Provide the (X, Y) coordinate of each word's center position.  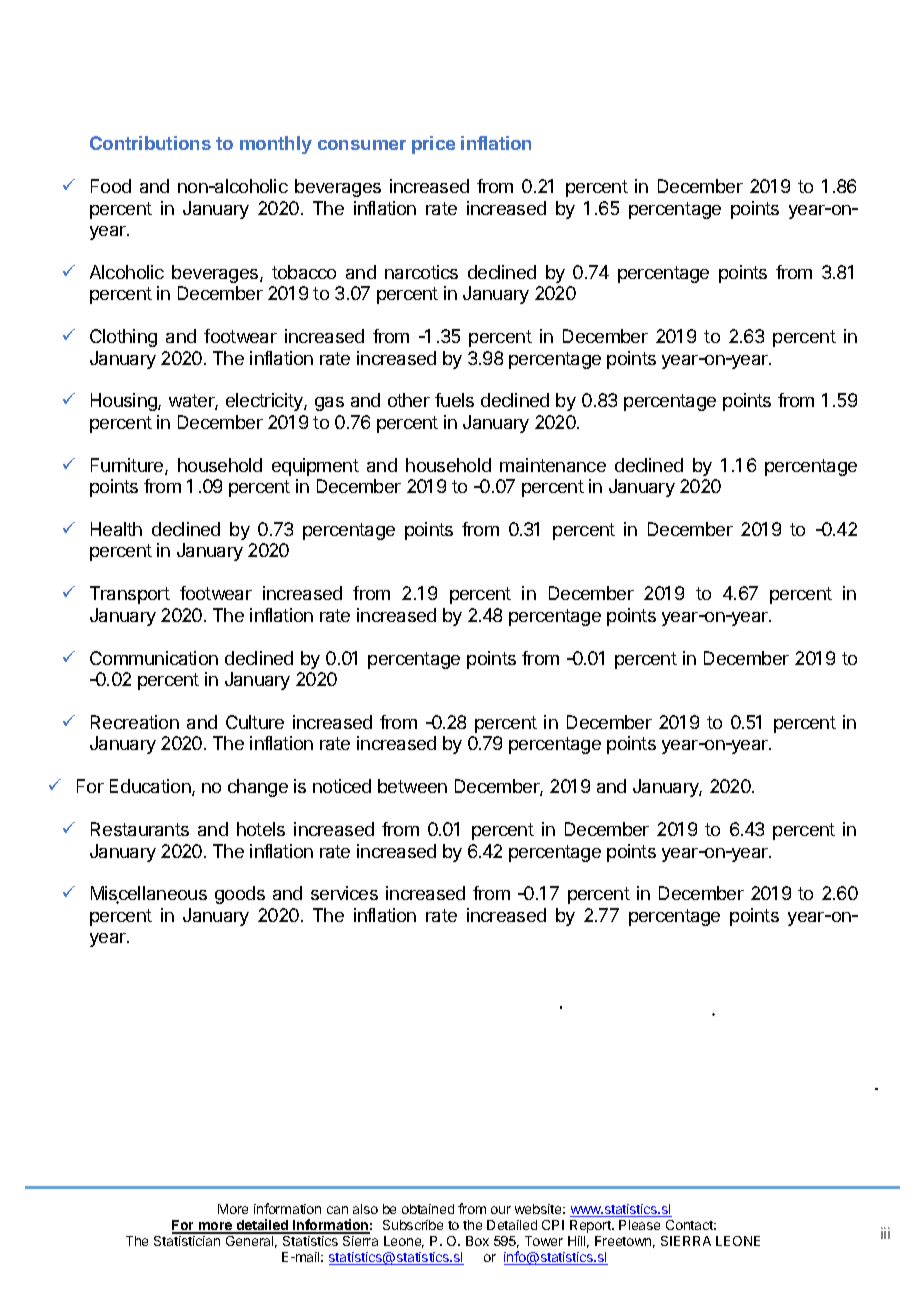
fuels (454, 400)
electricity (265, 402)
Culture (255, 722)
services (344, 893)
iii (885, 1233)
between (412, 786)
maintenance (553, 465)
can (337, 1210)
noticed (342, 786)
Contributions (150, 143)
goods (240, 895)
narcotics (421, 272)
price (433, 145)
